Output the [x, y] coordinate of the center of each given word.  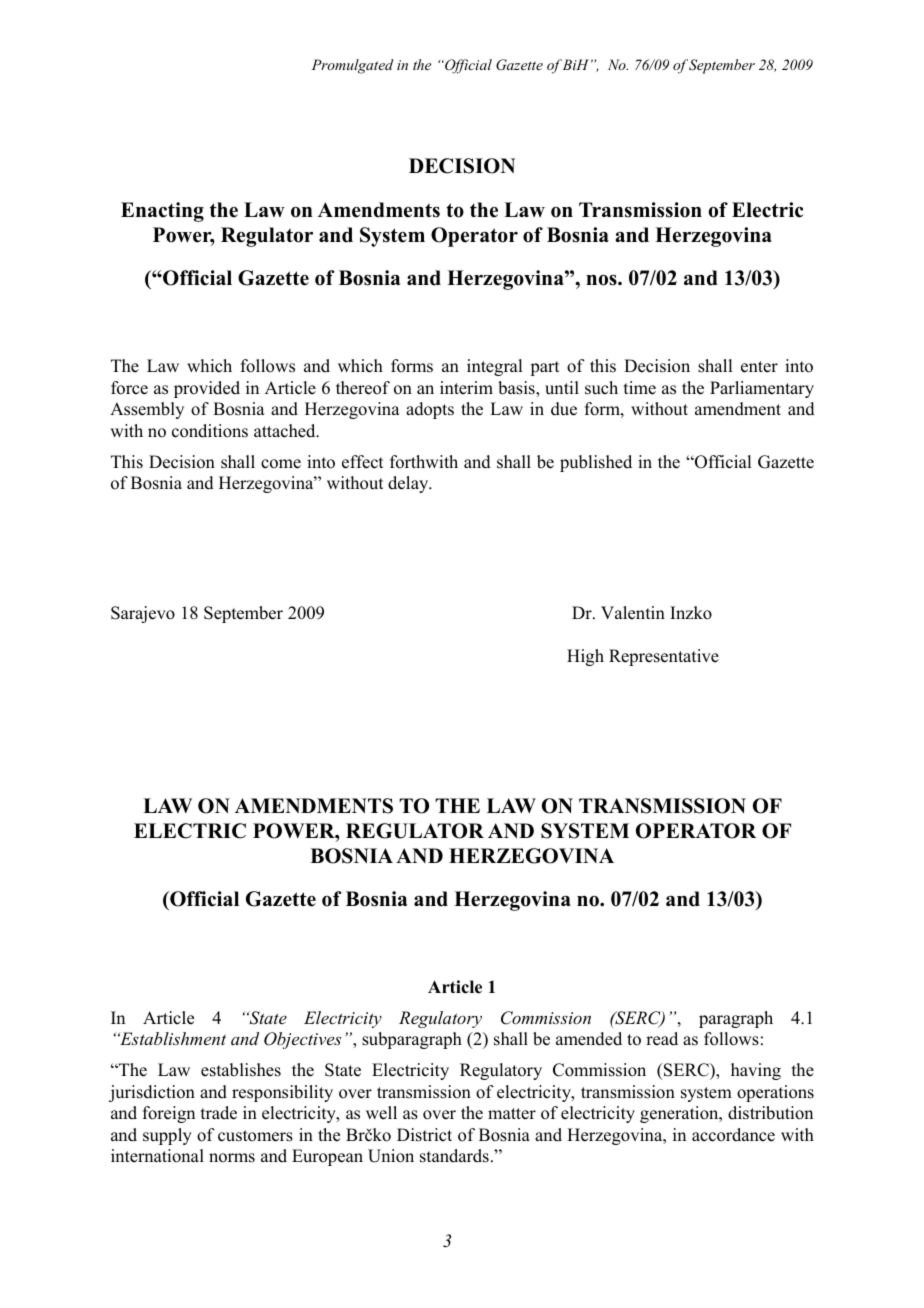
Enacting [162, 212]
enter [759, 367]
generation [680, 1114]
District [424, 1135]
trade [219, 1113]
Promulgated [353, 66]
